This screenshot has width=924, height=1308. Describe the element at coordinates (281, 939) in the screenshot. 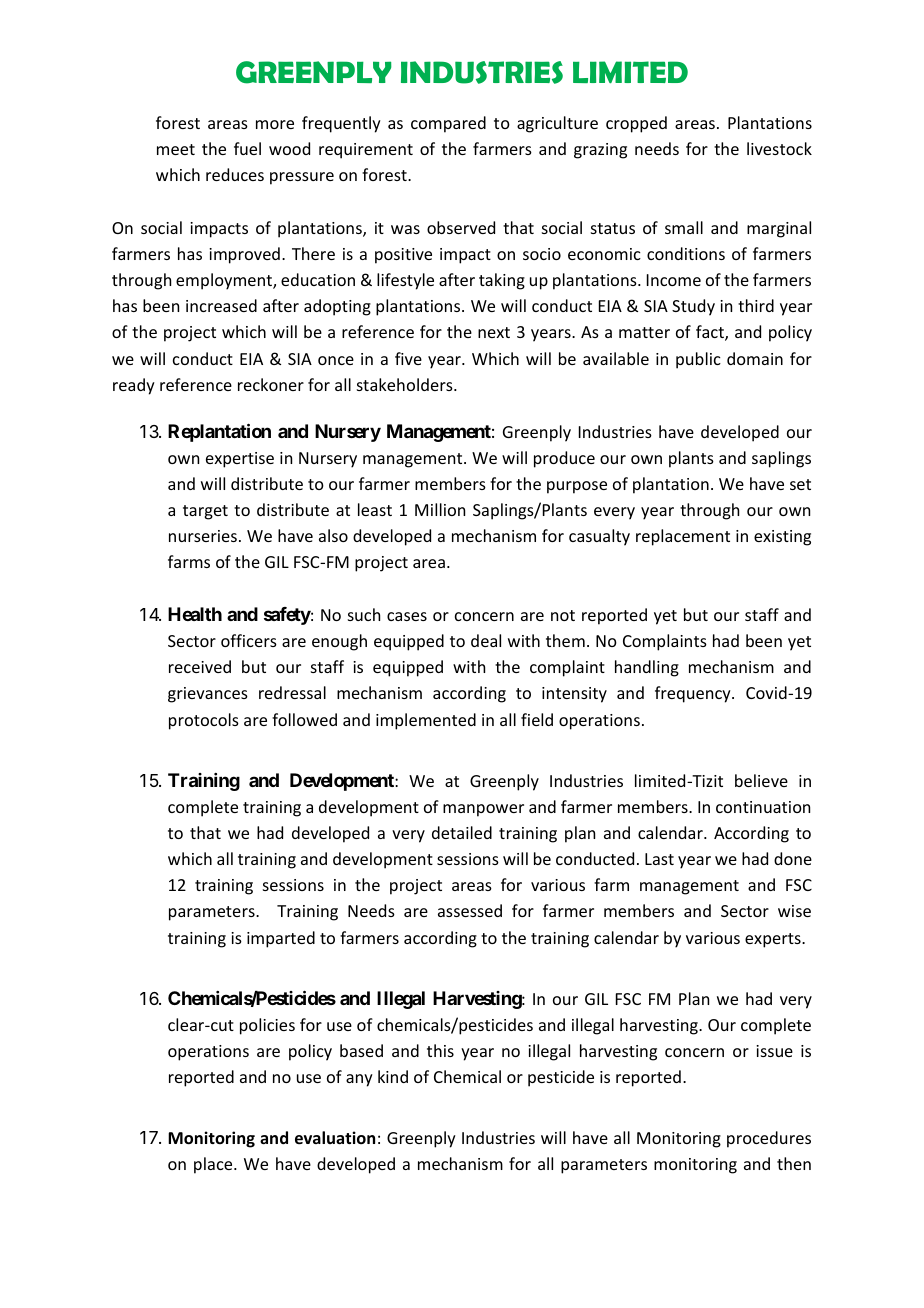

I see `imparted` at that location.
